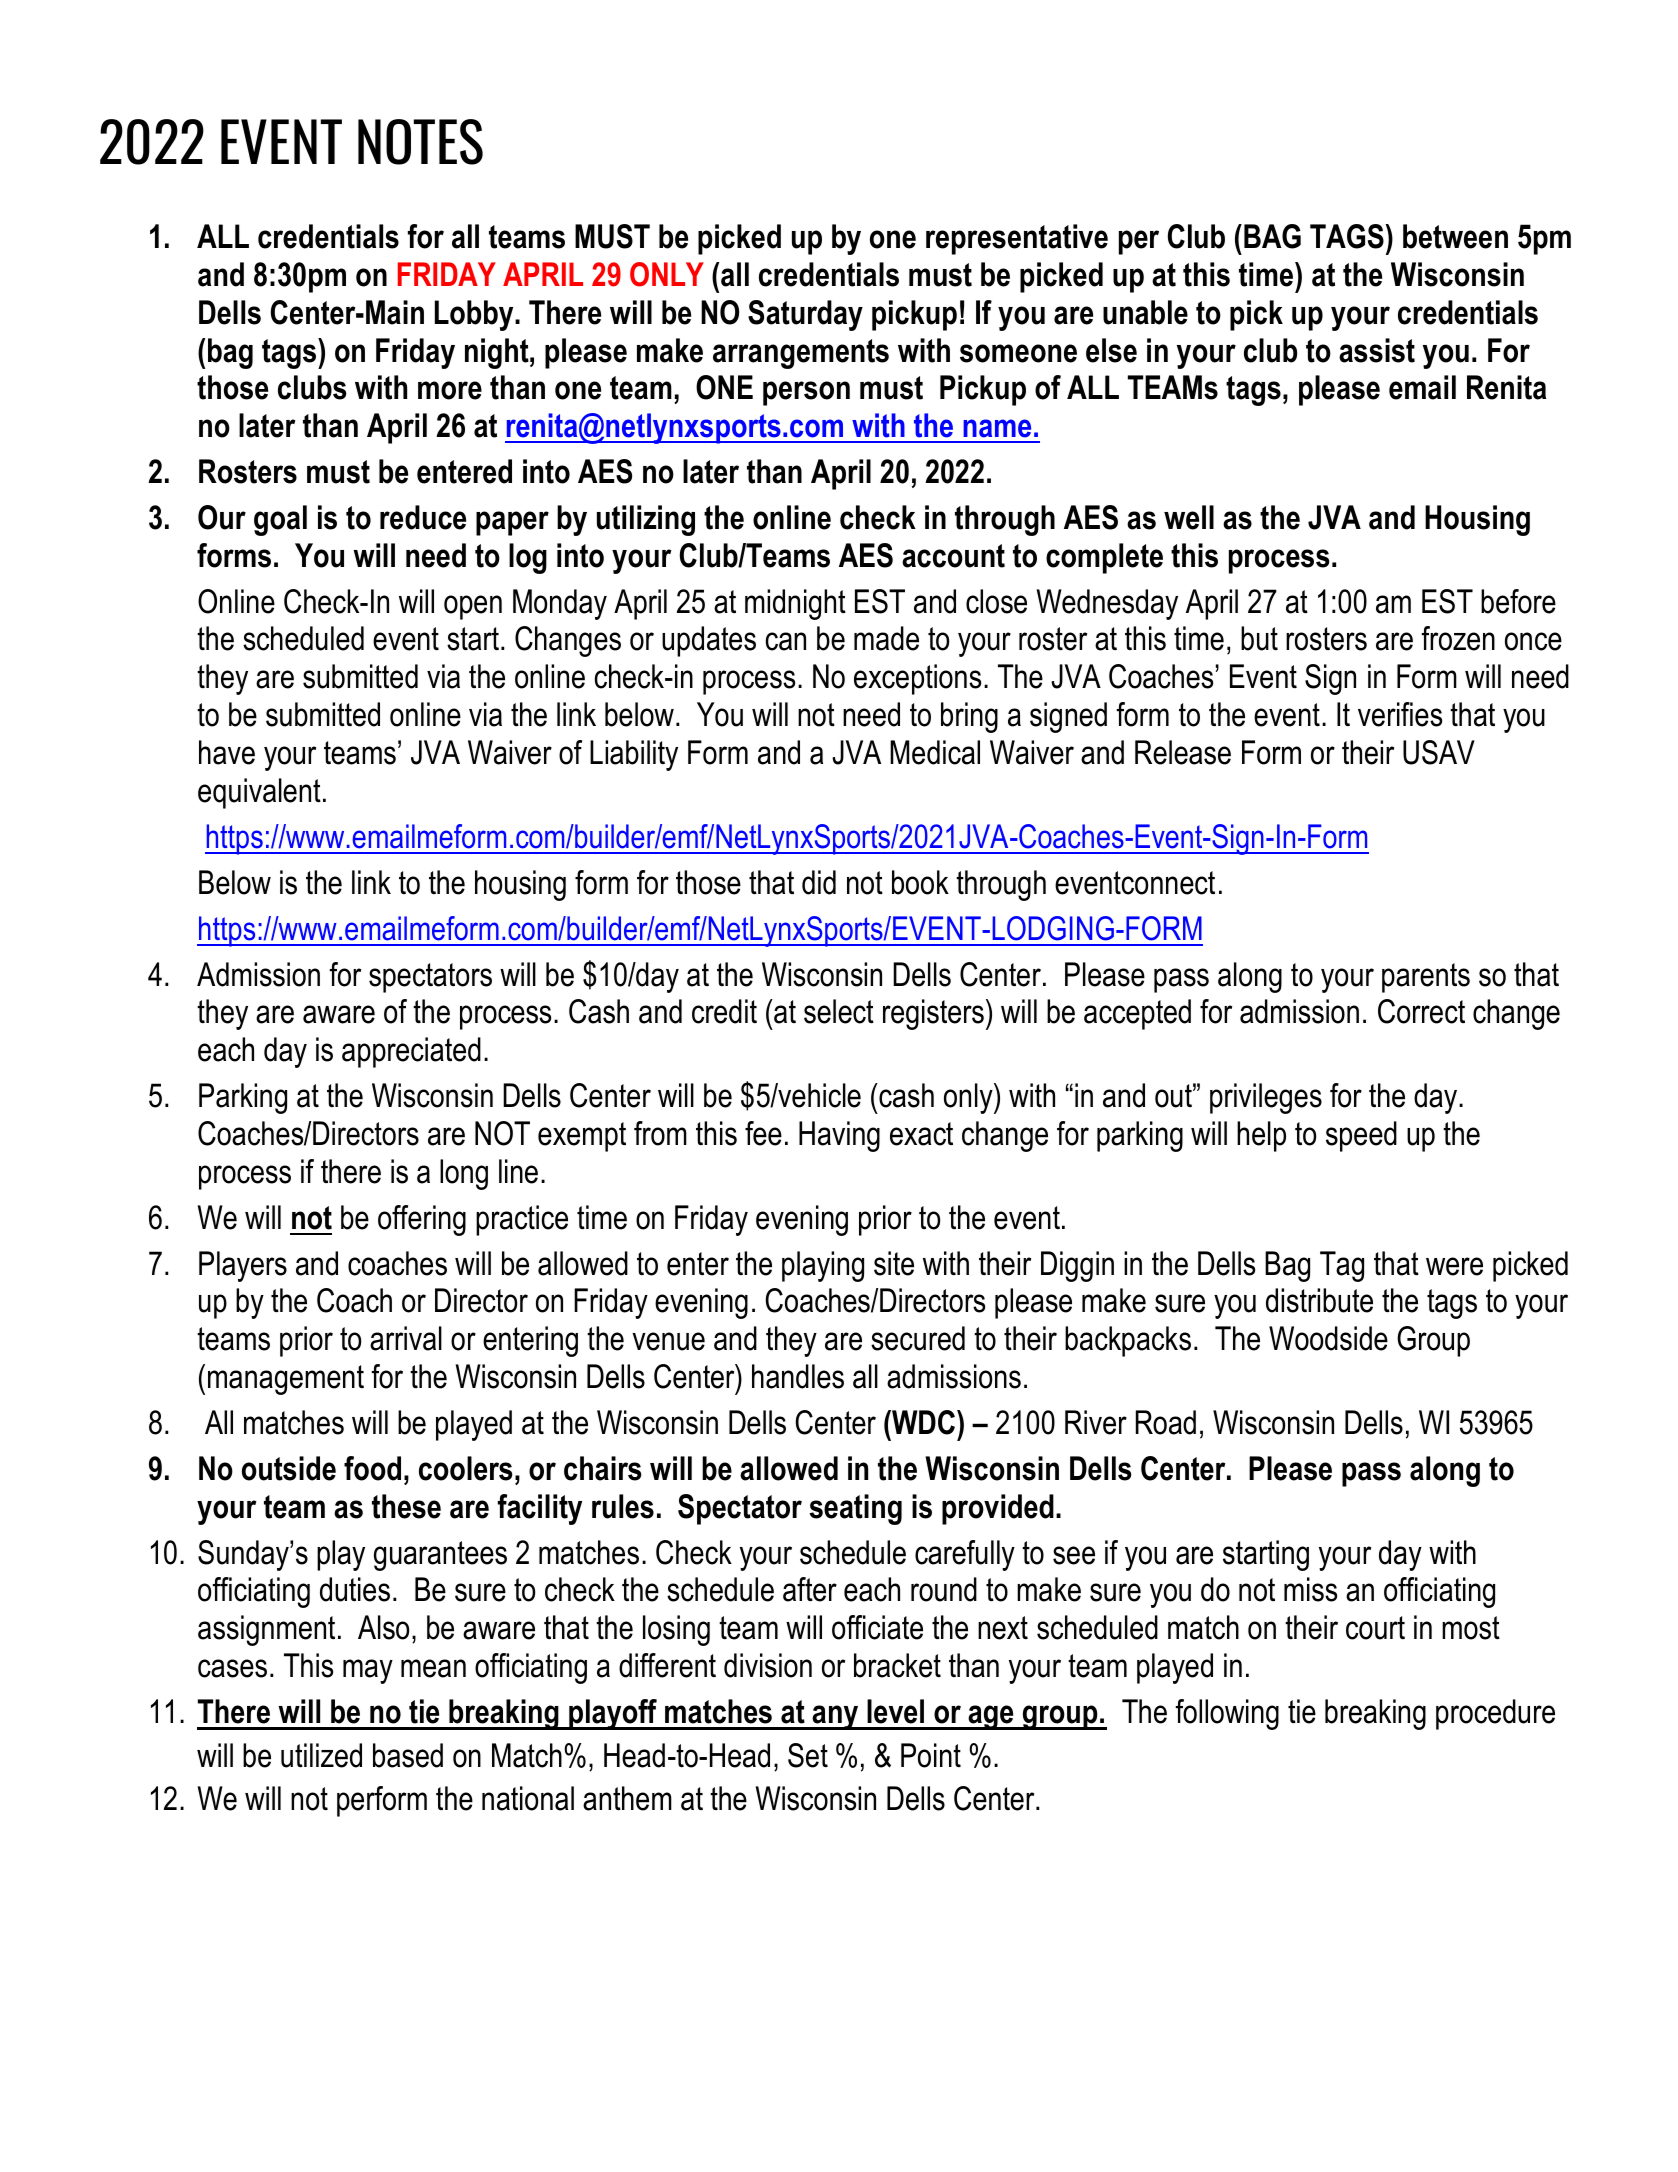 The width and height of the image is (1678, 2172). I want to click on NOTES, so click(420, 142).
